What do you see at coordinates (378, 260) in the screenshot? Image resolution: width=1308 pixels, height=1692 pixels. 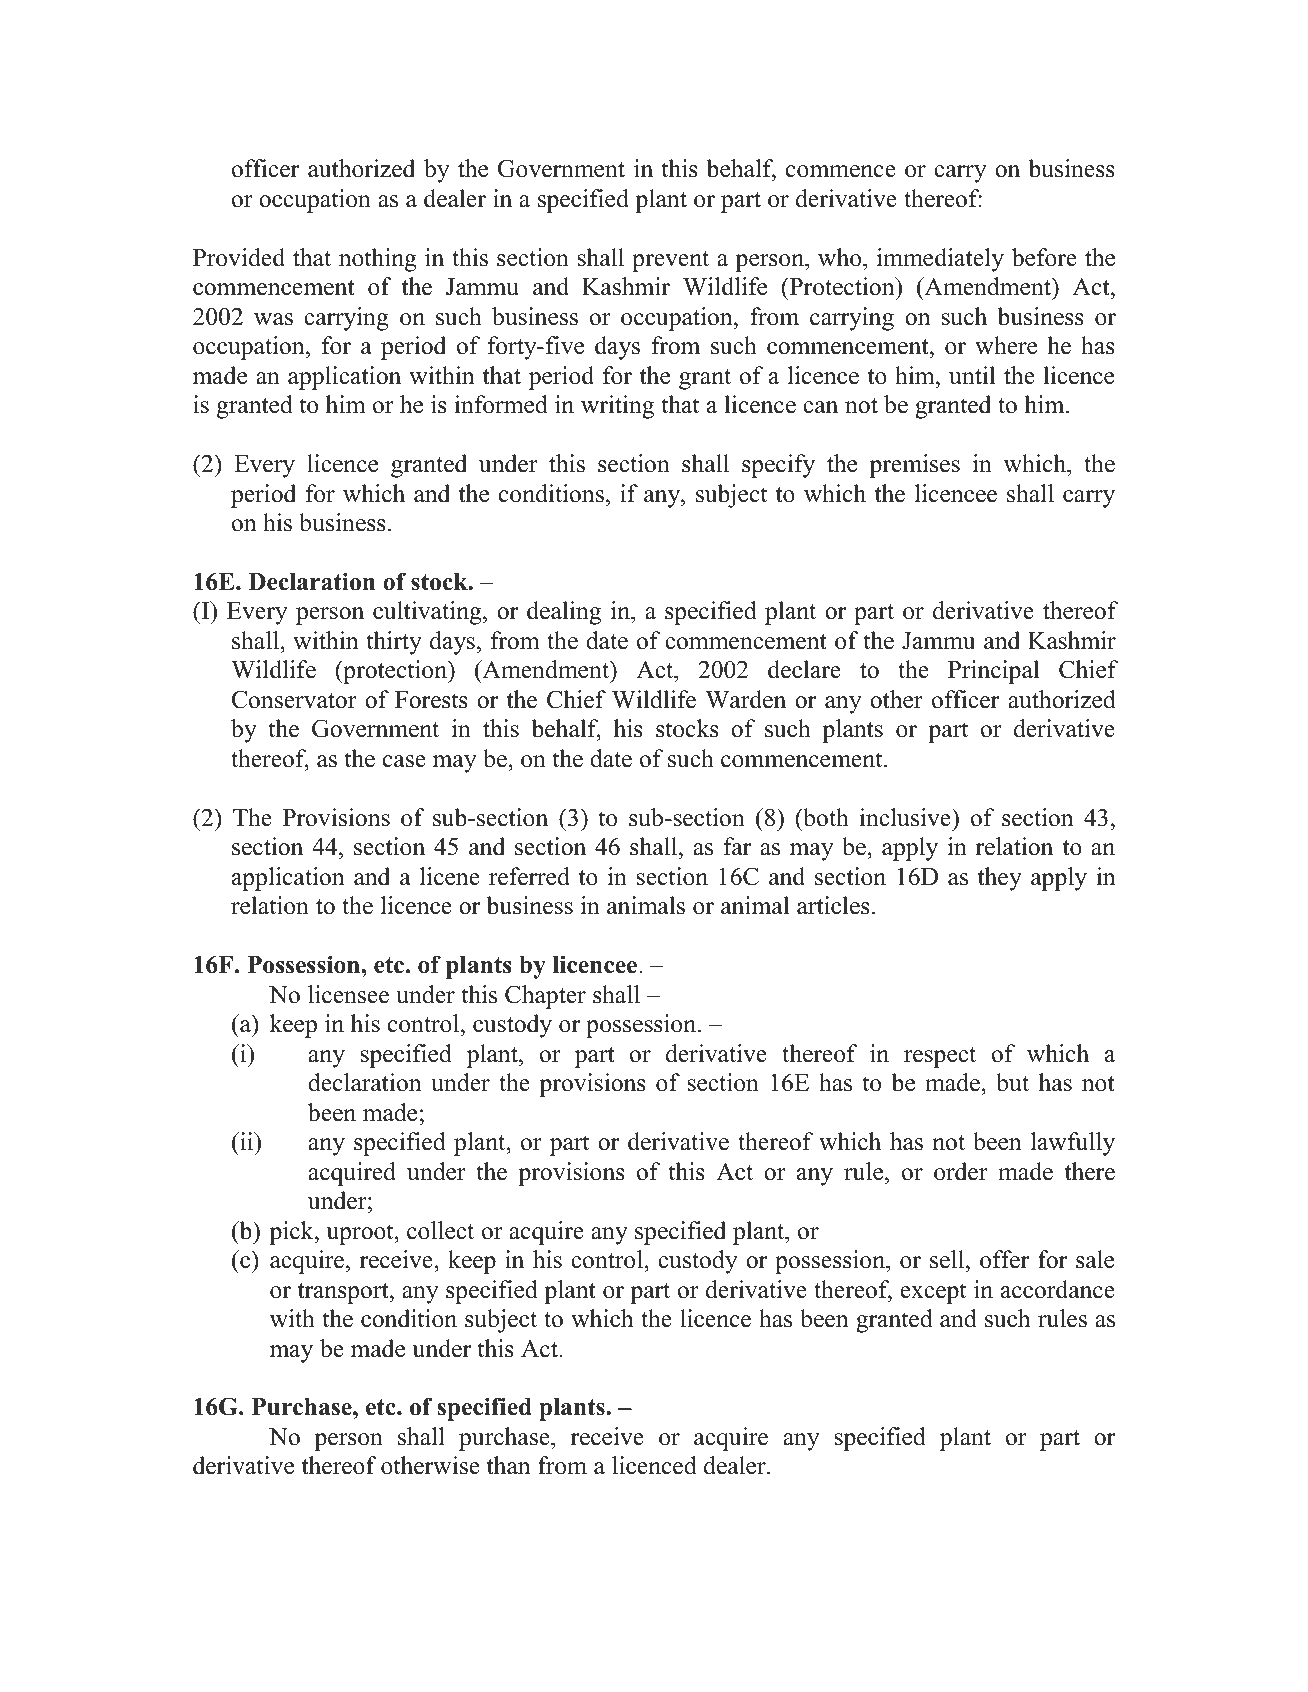 I see `nothing` at bounding box center [378, 260].
